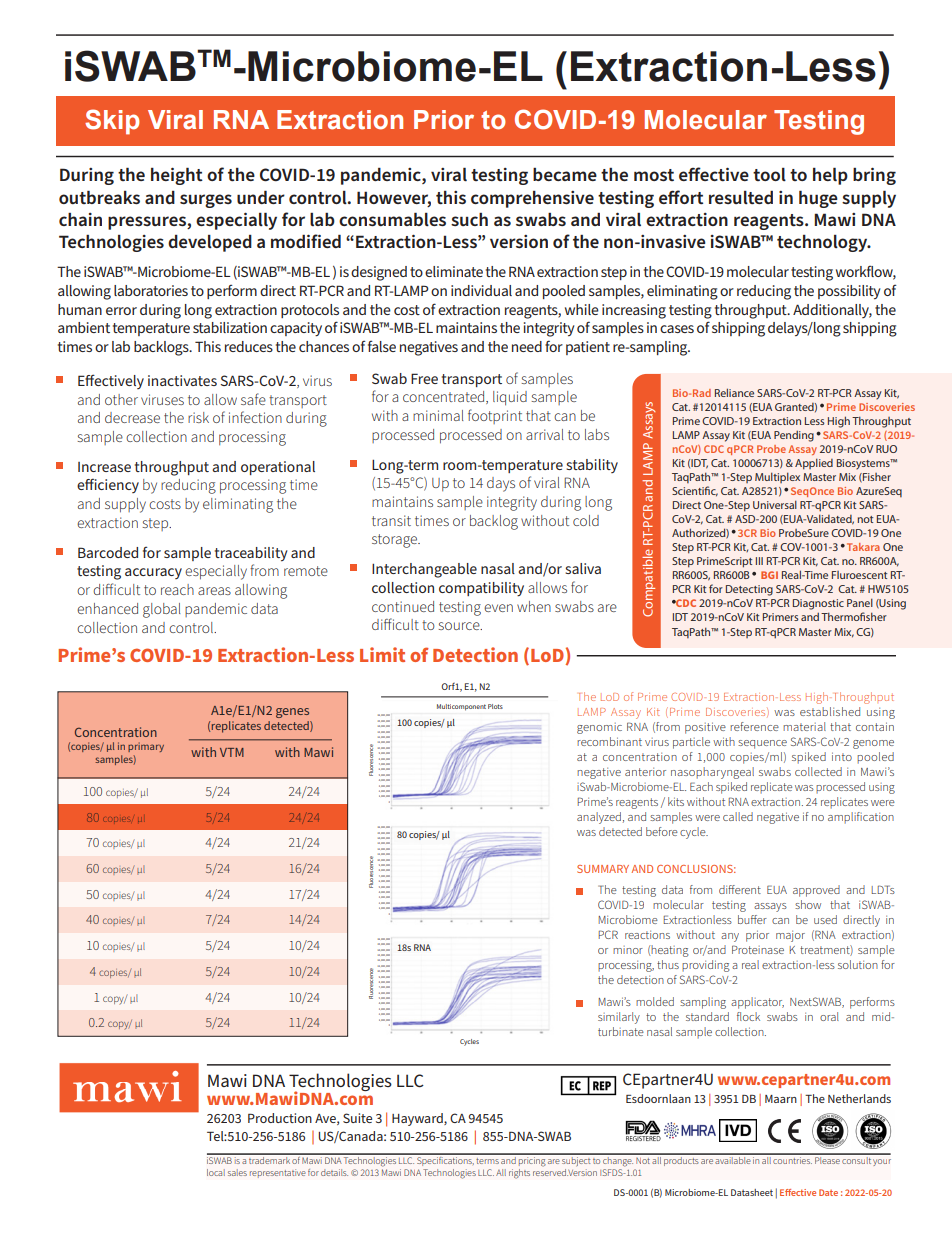  What do you see at coordinates (146, 747) in the document?
I see `primary` at bounding box center [146, 747].
